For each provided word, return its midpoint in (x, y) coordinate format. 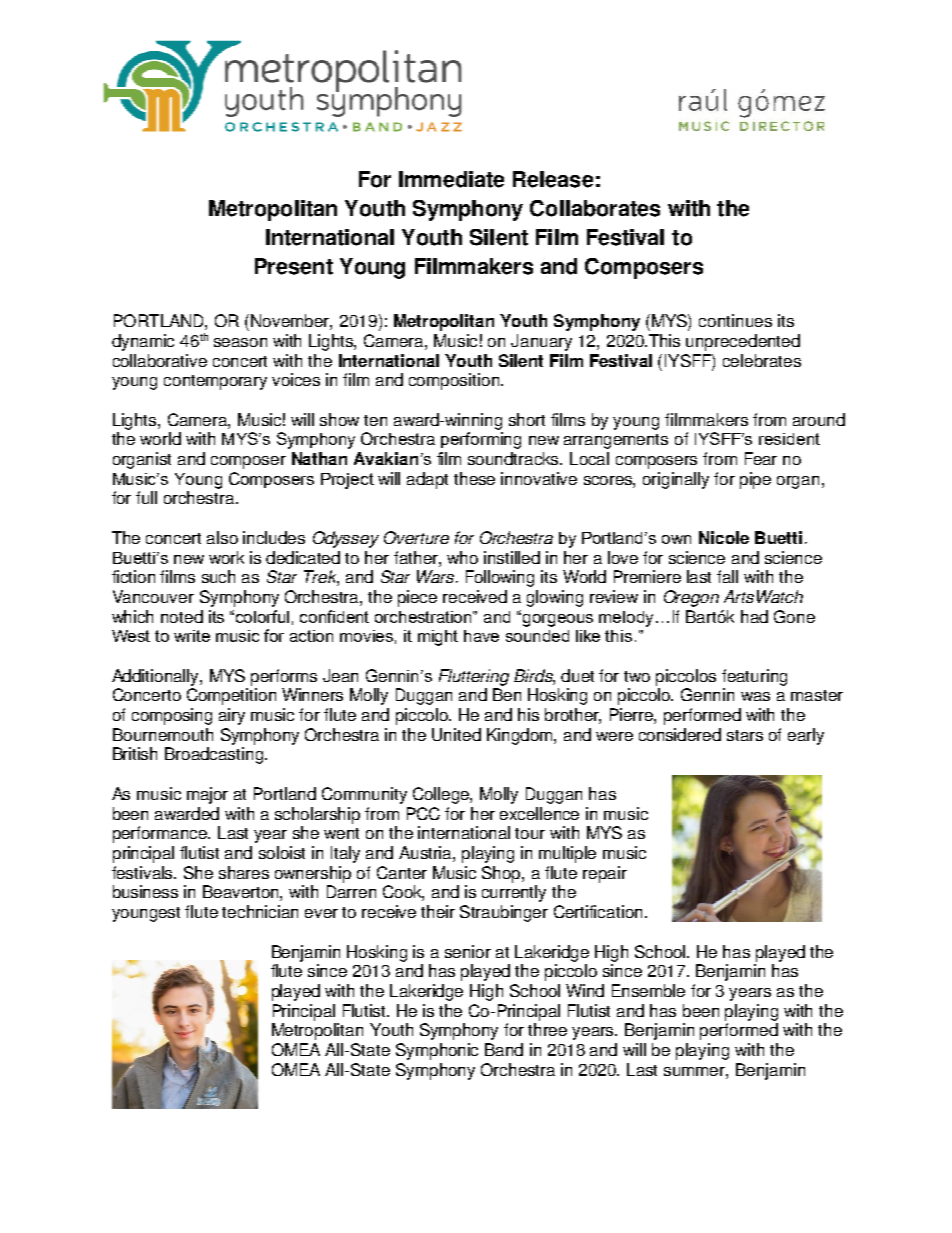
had (754, 616)
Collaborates (595, 208)
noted (182, 616)
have (481, 636)
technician (260, 911)
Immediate (451, 179)
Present (294, 266)
